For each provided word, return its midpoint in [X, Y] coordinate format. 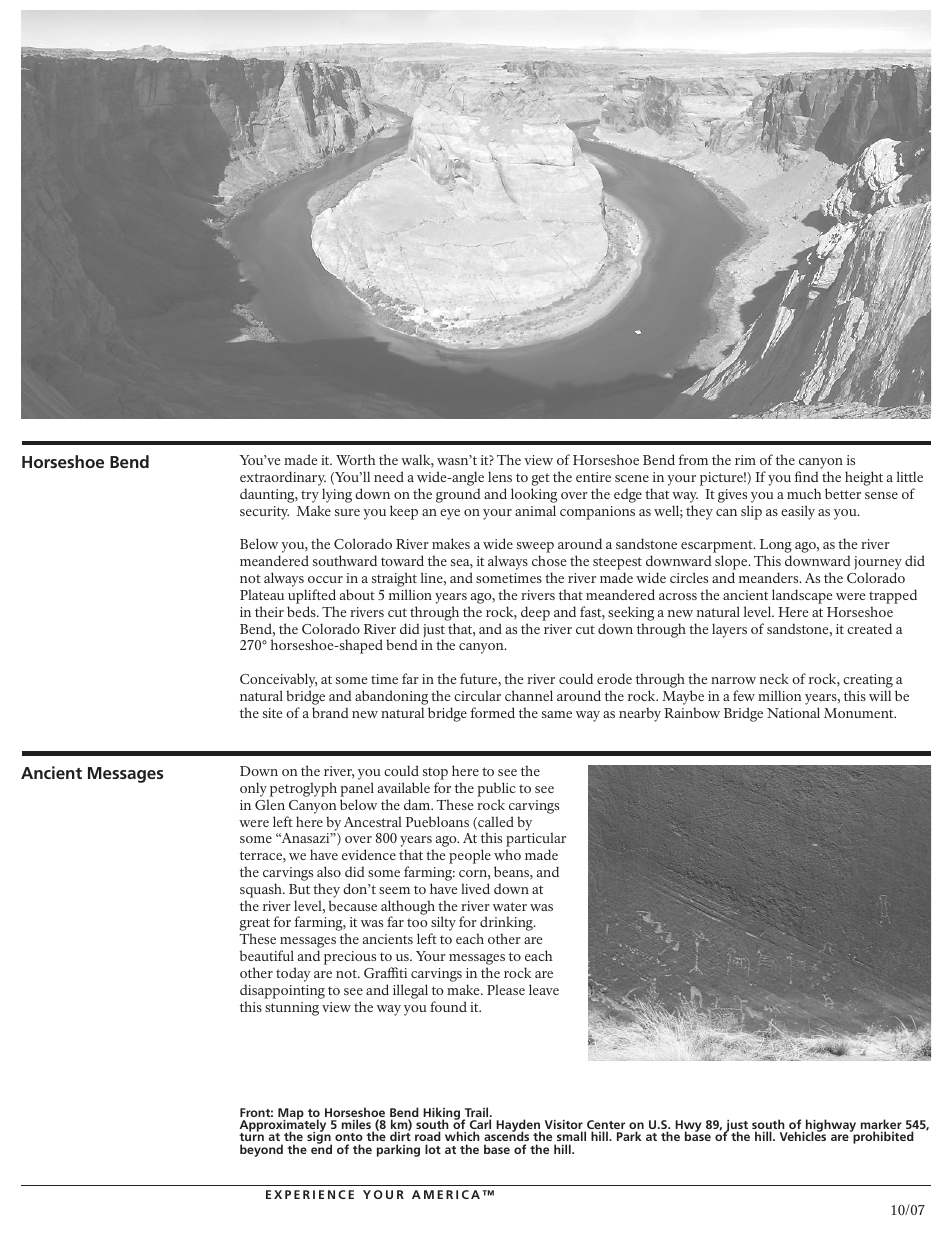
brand [330, 712]
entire [593, 477]
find [807, 476]
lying [337, 495]
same [557, 714]
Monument [860, 713]
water [510, 906]
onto [349, 1139]
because [353, 905]
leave [544, 989]
